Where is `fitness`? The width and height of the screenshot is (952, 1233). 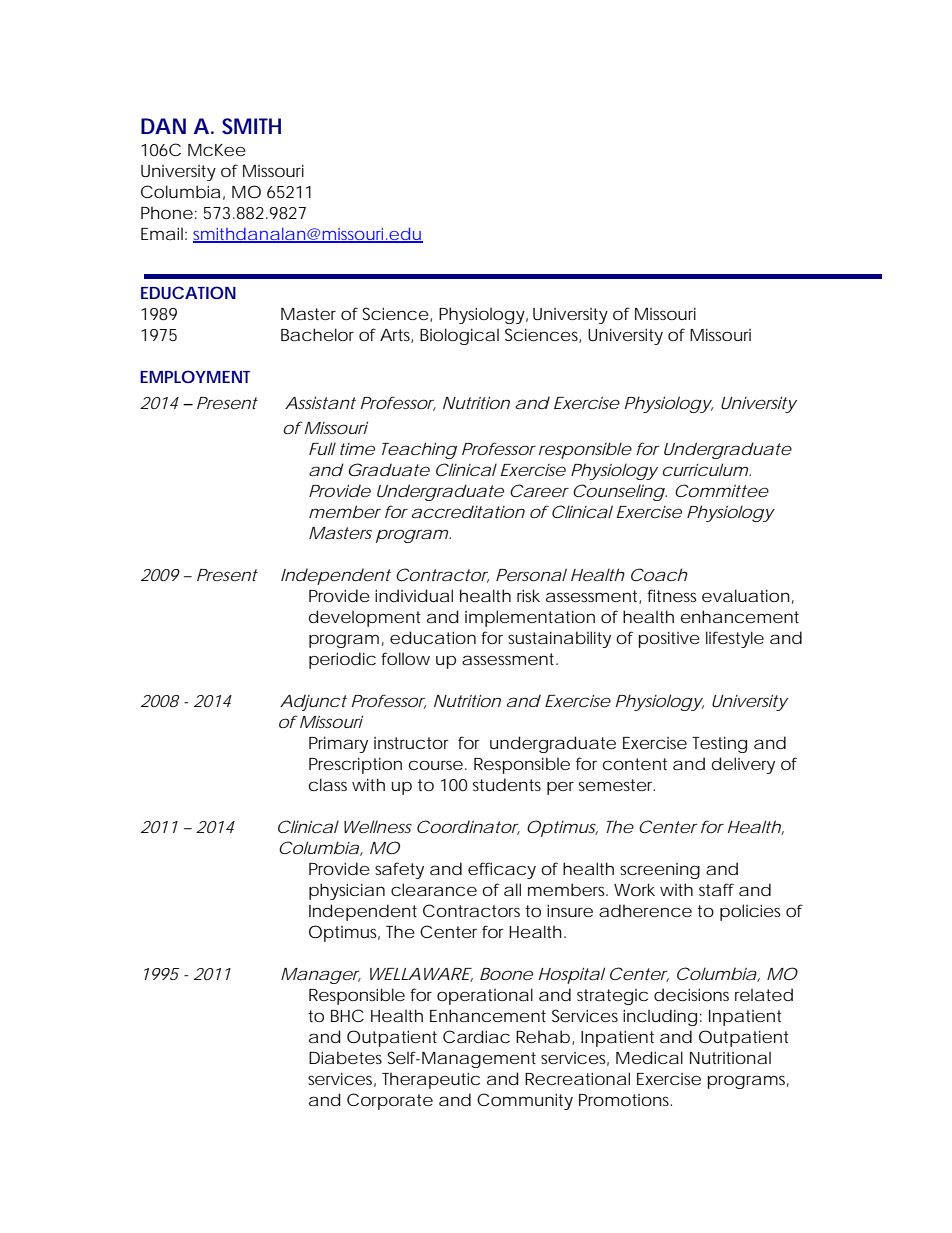
fitness is located at coordinates (671, 595).
